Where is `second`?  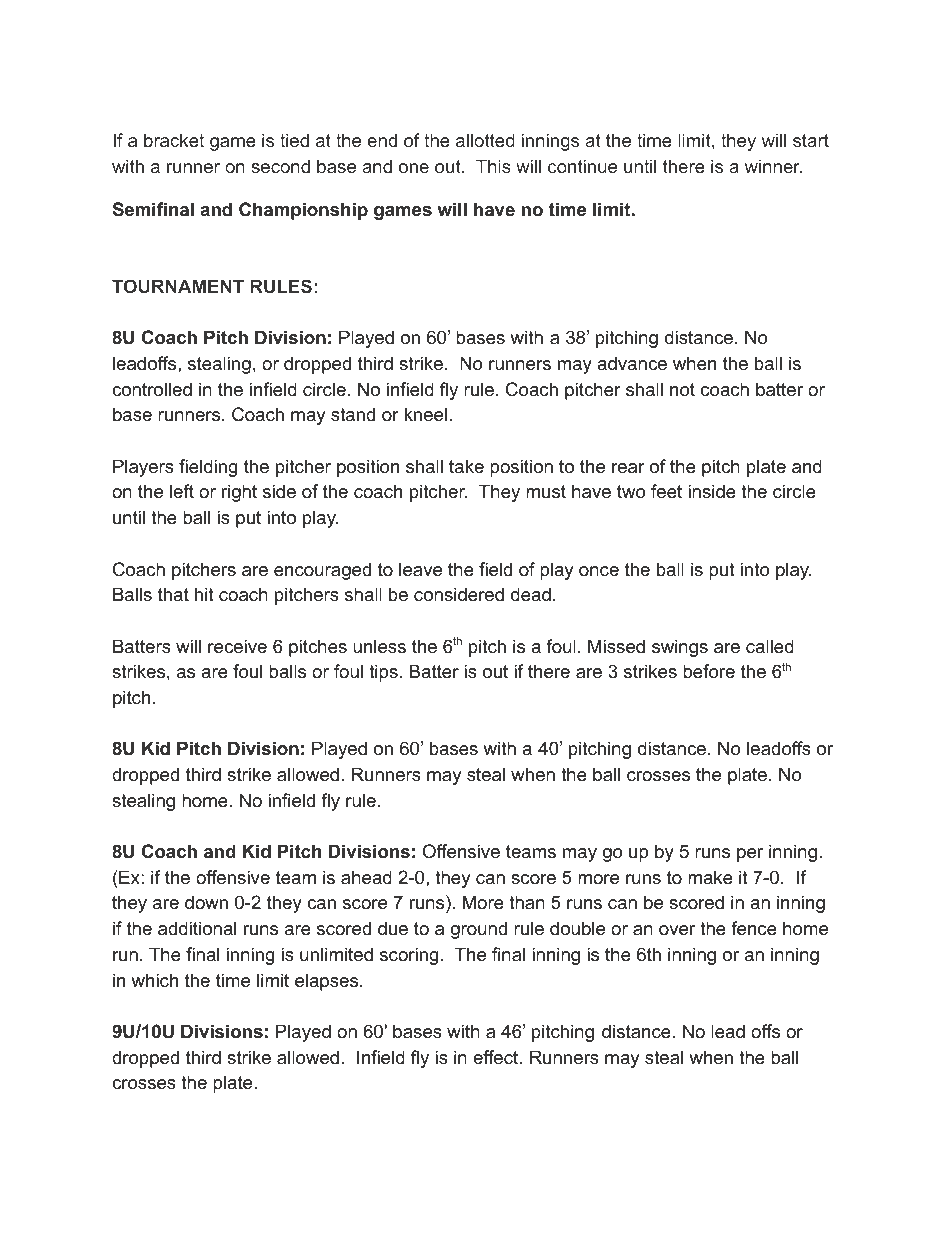 second is located at coordinates (280, 166).
